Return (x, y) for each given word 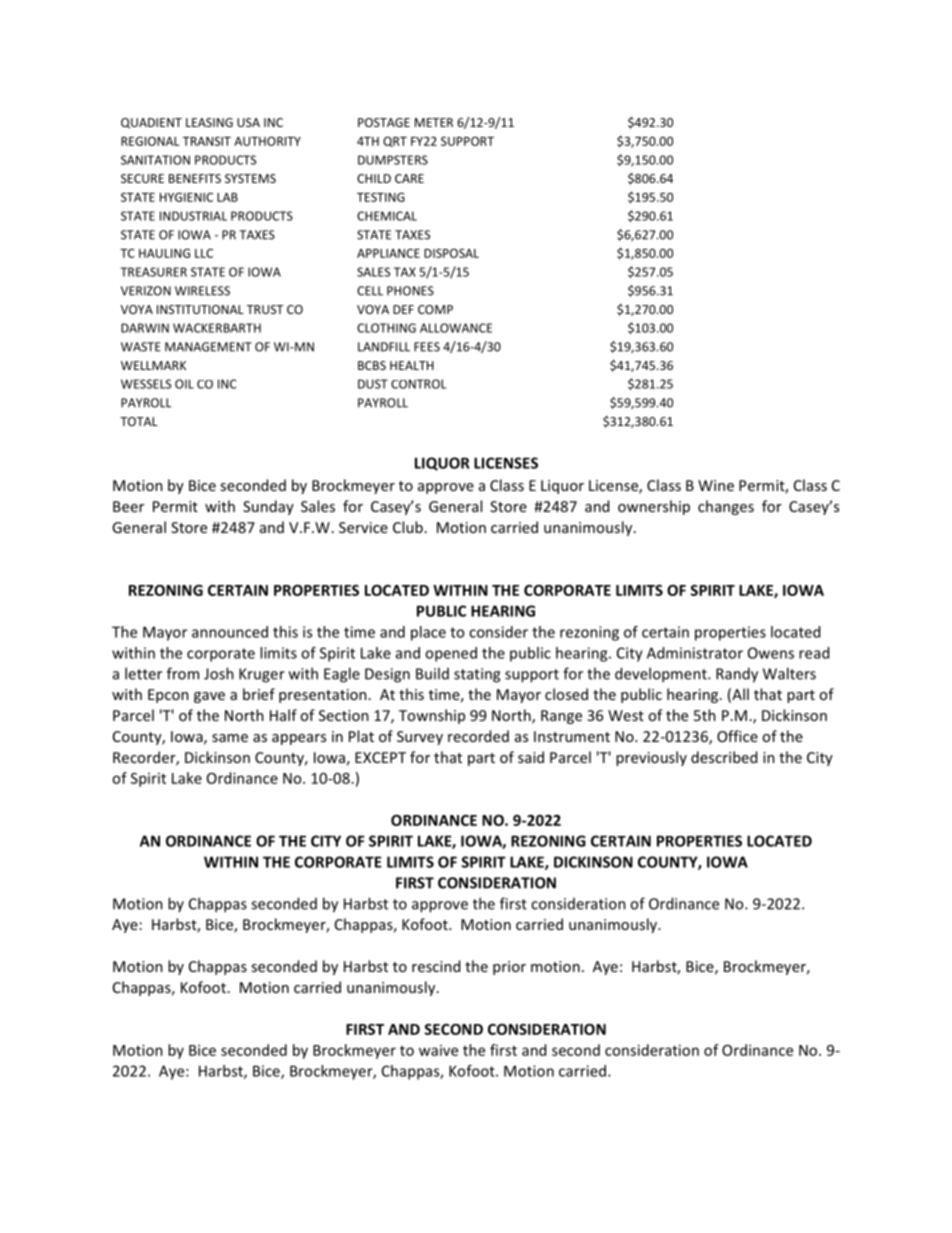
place (428, 633)
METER (434, 122)
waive (438, 1050)
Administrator (695, 653)
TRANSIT (207, 141)
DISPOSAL (451, 253)
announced (230, 632)
